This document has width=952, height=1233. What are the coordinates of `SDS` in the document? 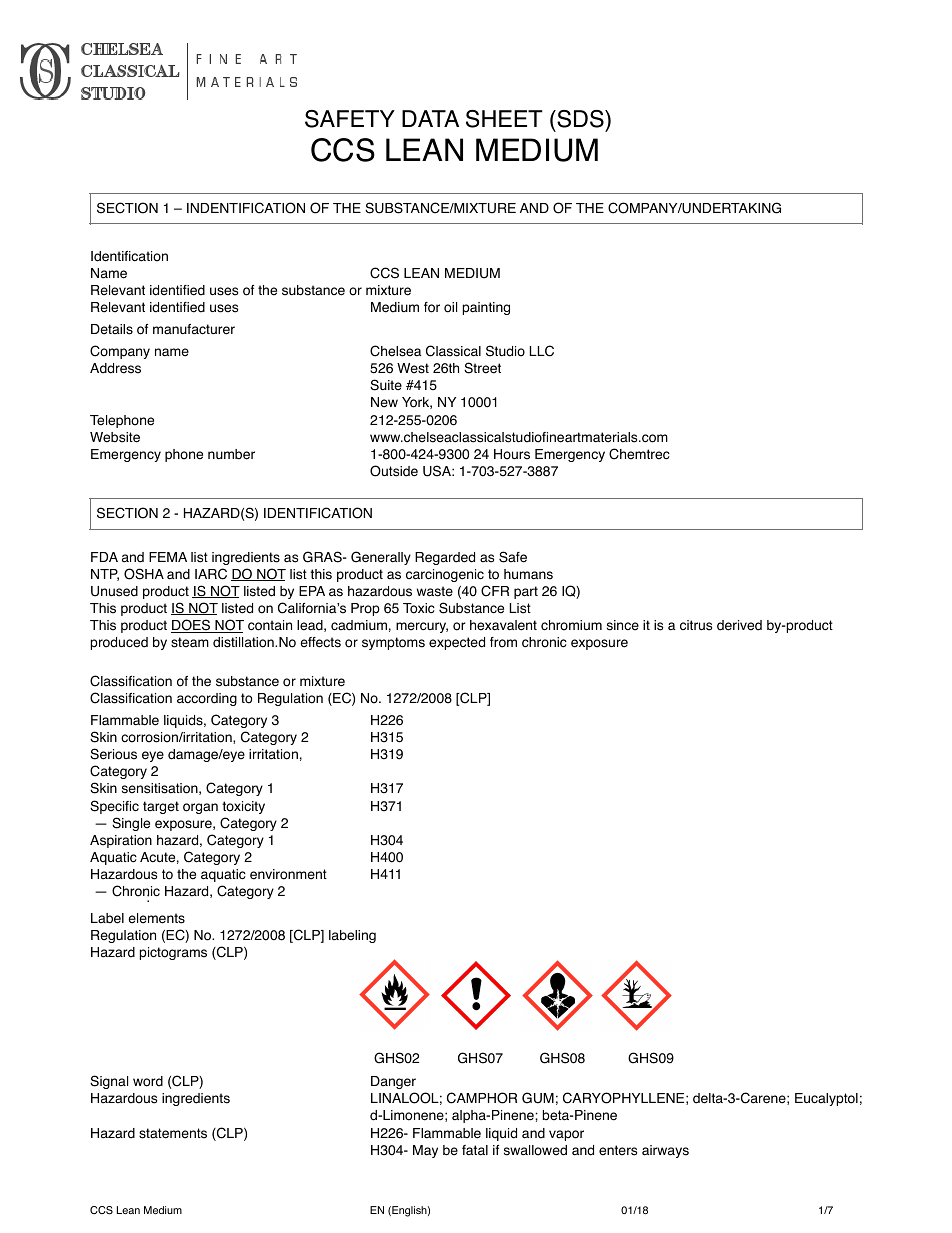 It's located at (580, 119).
